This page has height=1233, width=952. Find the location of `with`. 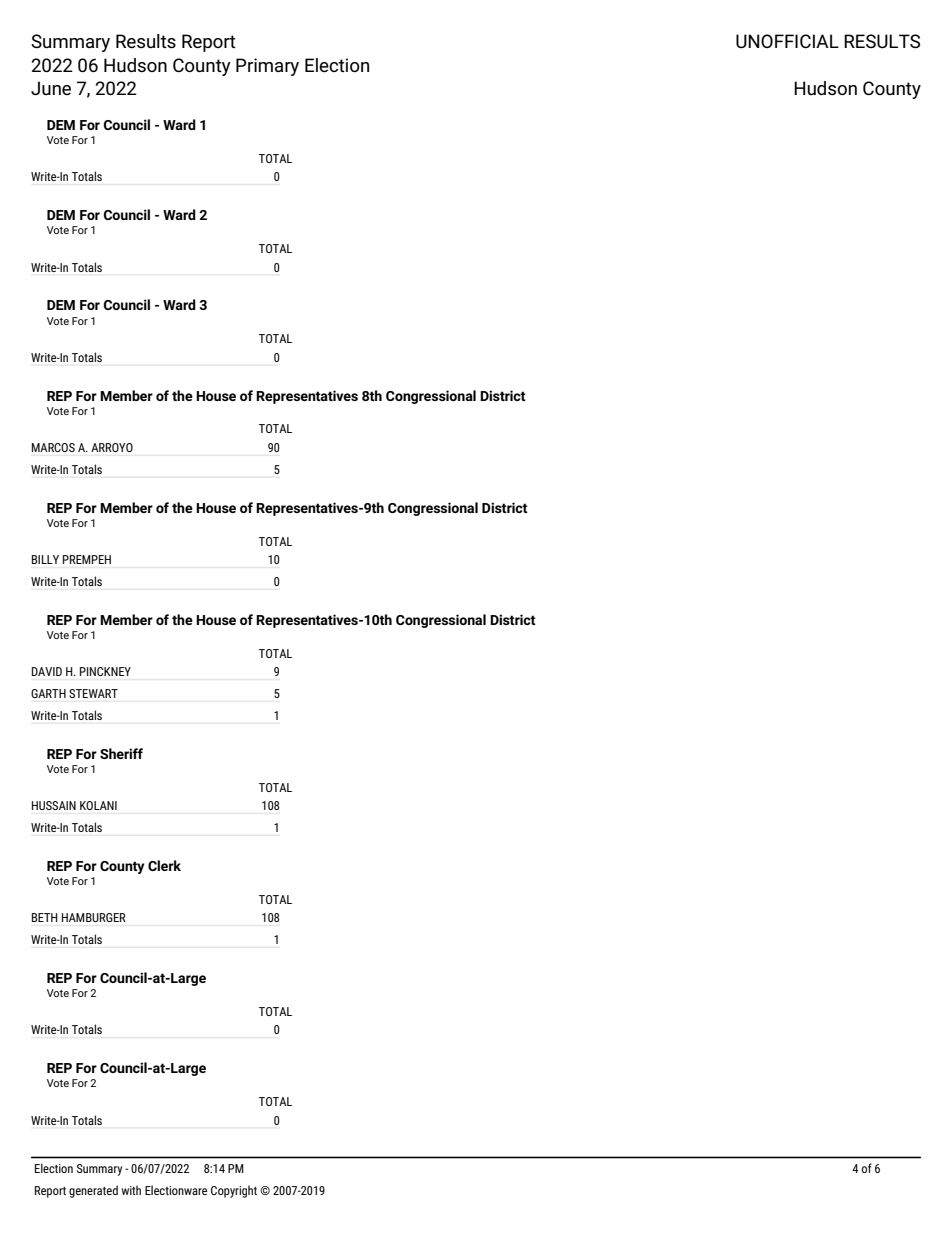

with is located at coordinates (131, 1190).
